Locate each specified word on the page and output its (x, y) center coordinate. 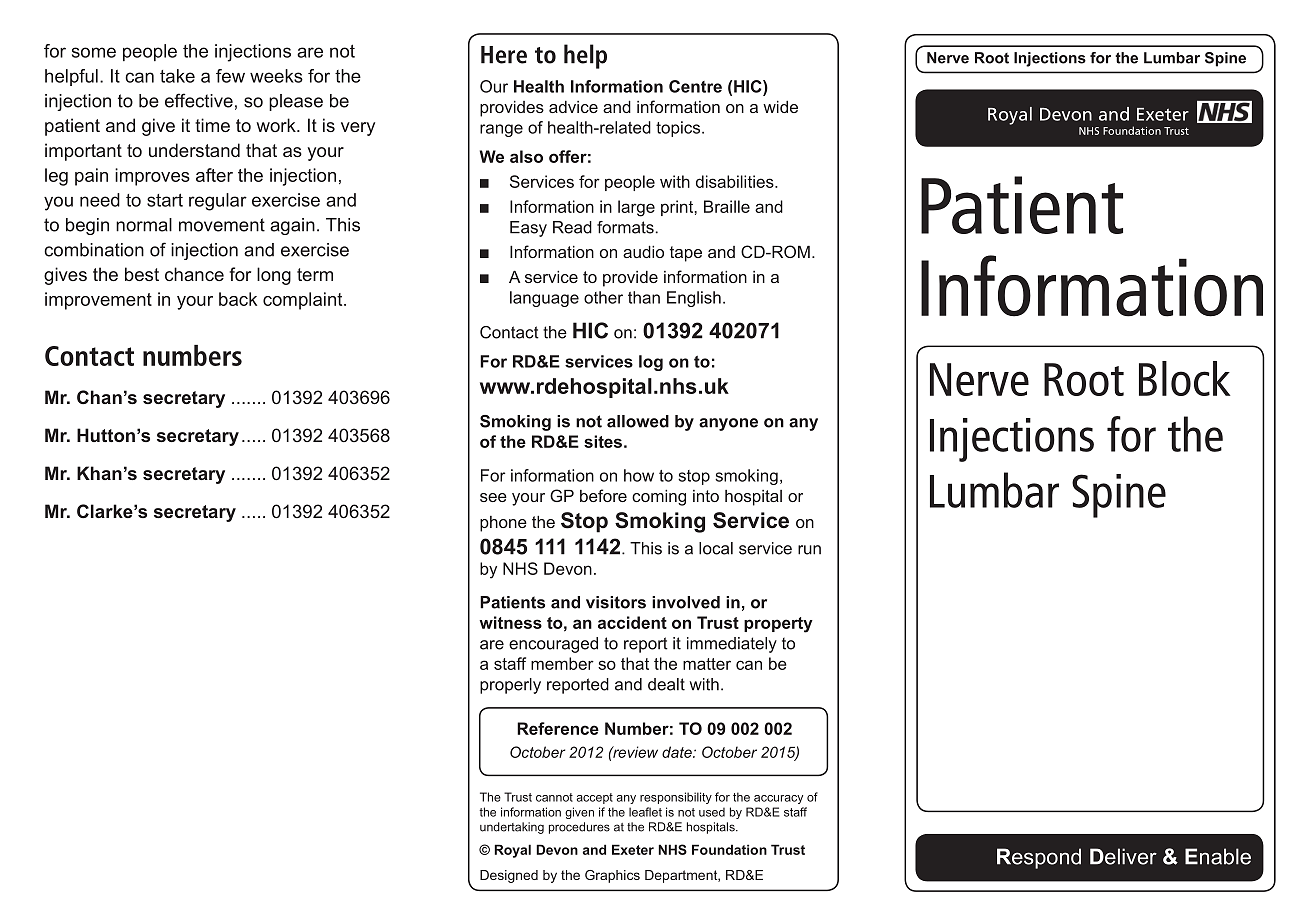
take (177, 76)
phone (503, 524)
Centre (695, 86)
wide (780, 106)
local (716, 548)
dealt (666, 684)
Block (1184, 378)
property (778, 625)
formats (625, 227)
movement (222, 225)
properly (510, 686)
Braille (727, 206)
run (809, 550)
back (238, 299)
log (651, 363)
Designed (509, 876)
